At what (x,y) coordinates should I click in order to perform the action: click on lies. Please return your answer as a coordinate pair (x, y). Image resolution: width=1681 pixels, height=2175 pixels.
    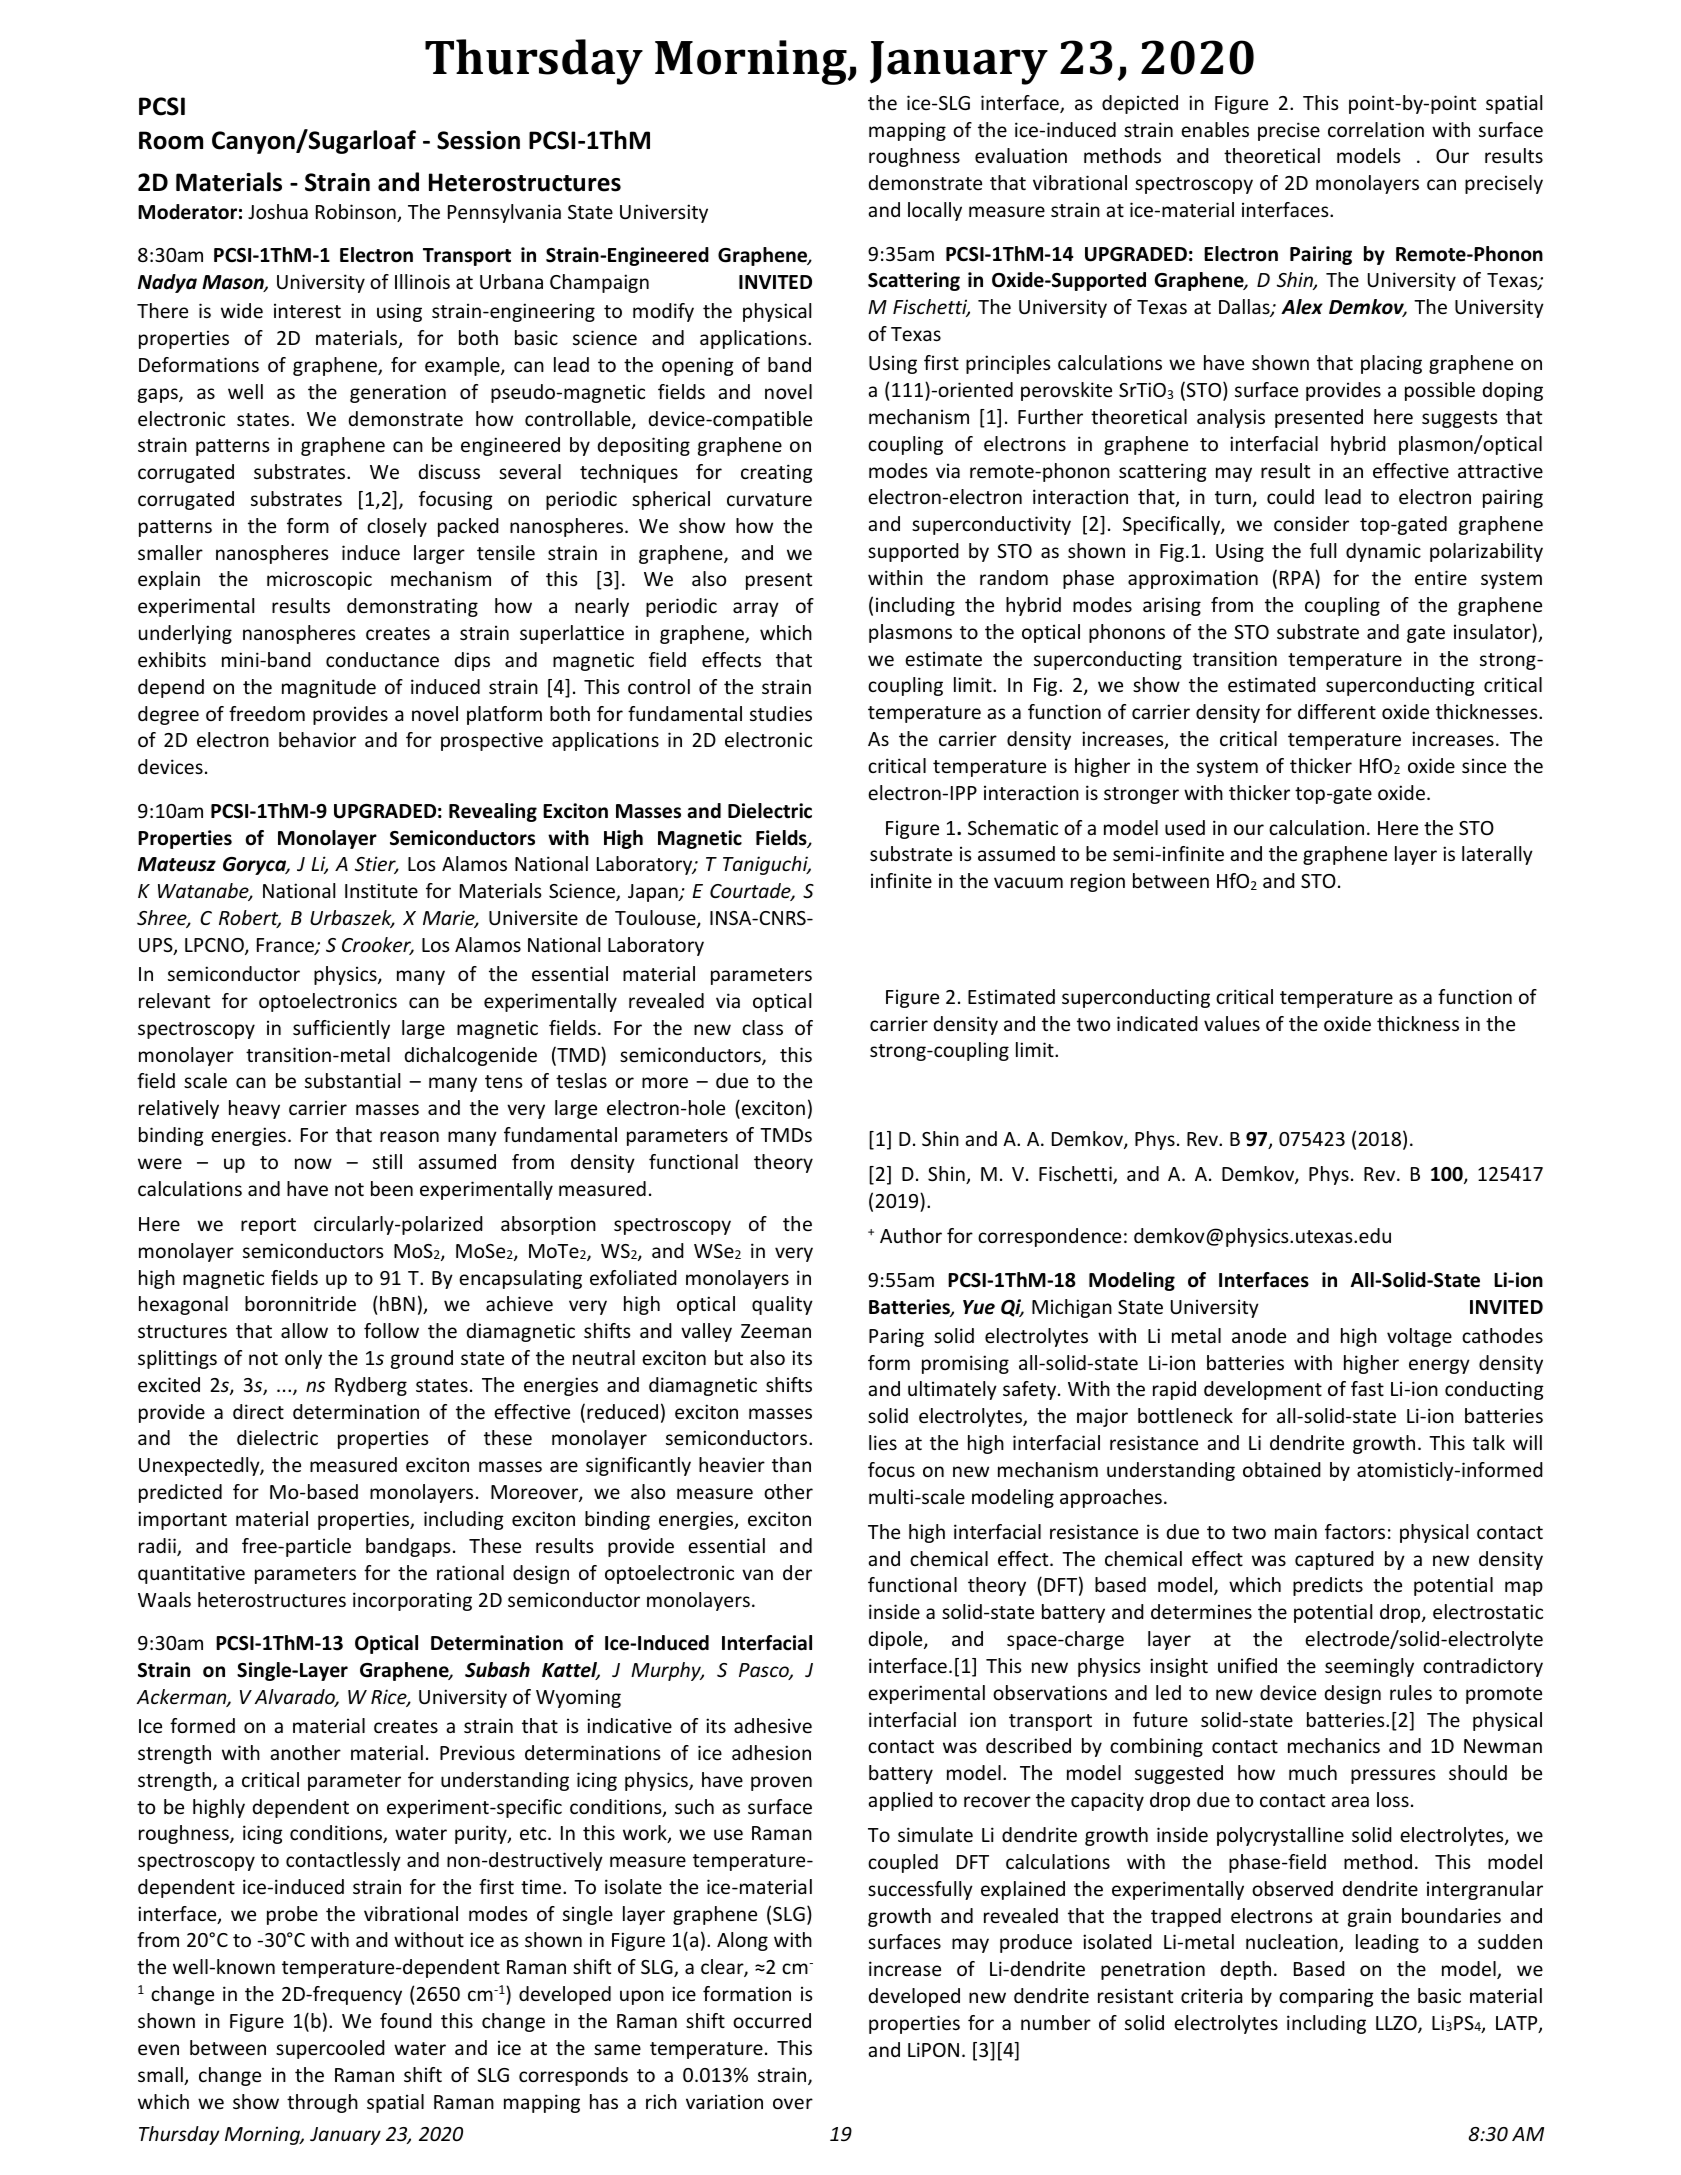
    Looking at the image, I should click on (883, 1442).
